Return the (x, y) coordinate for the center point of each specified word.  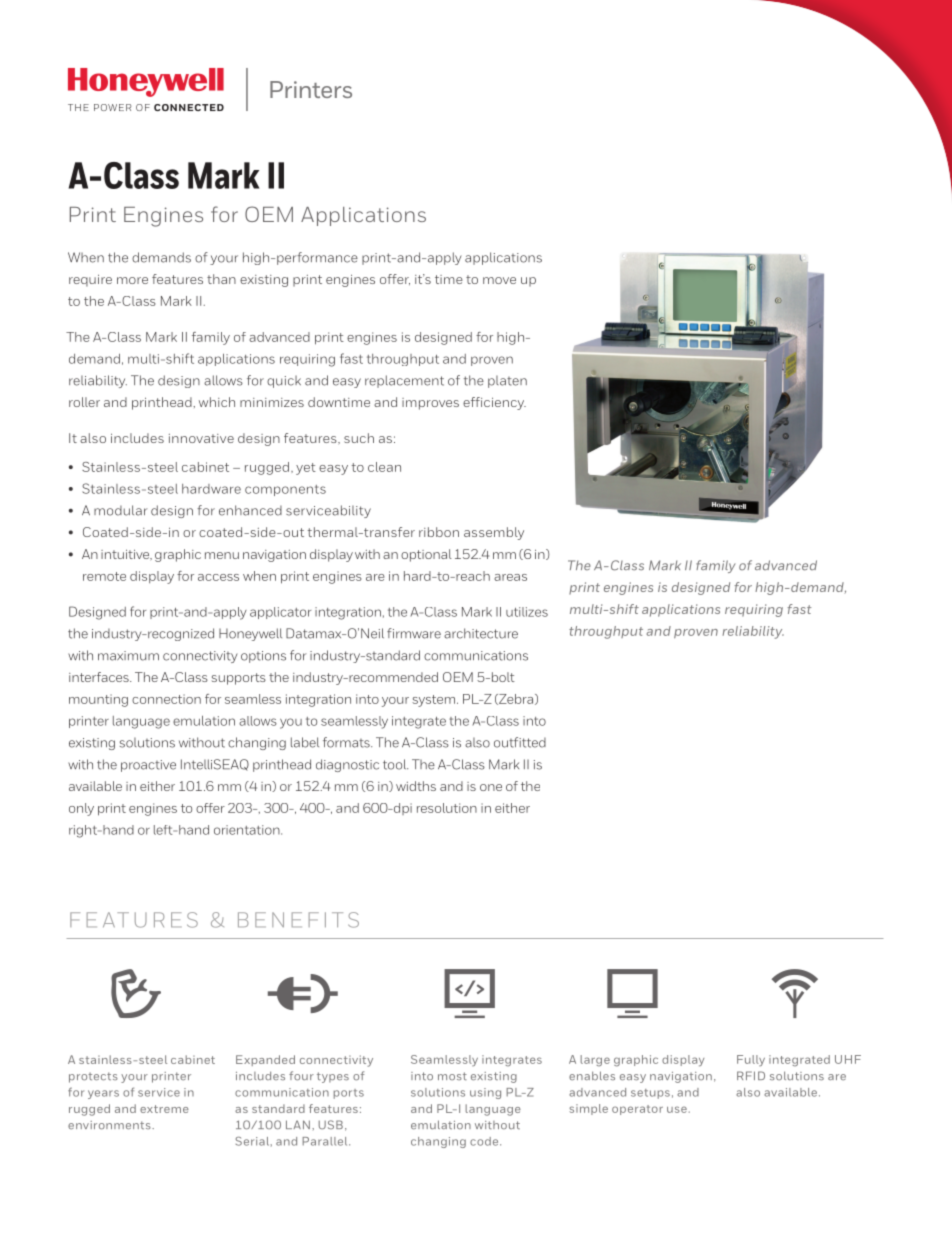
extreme (164, 1109)
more (132, 280)
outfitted (520, 742)
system (433, 701)
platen (507, 382)
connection (166, 699)
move (499, 280)
